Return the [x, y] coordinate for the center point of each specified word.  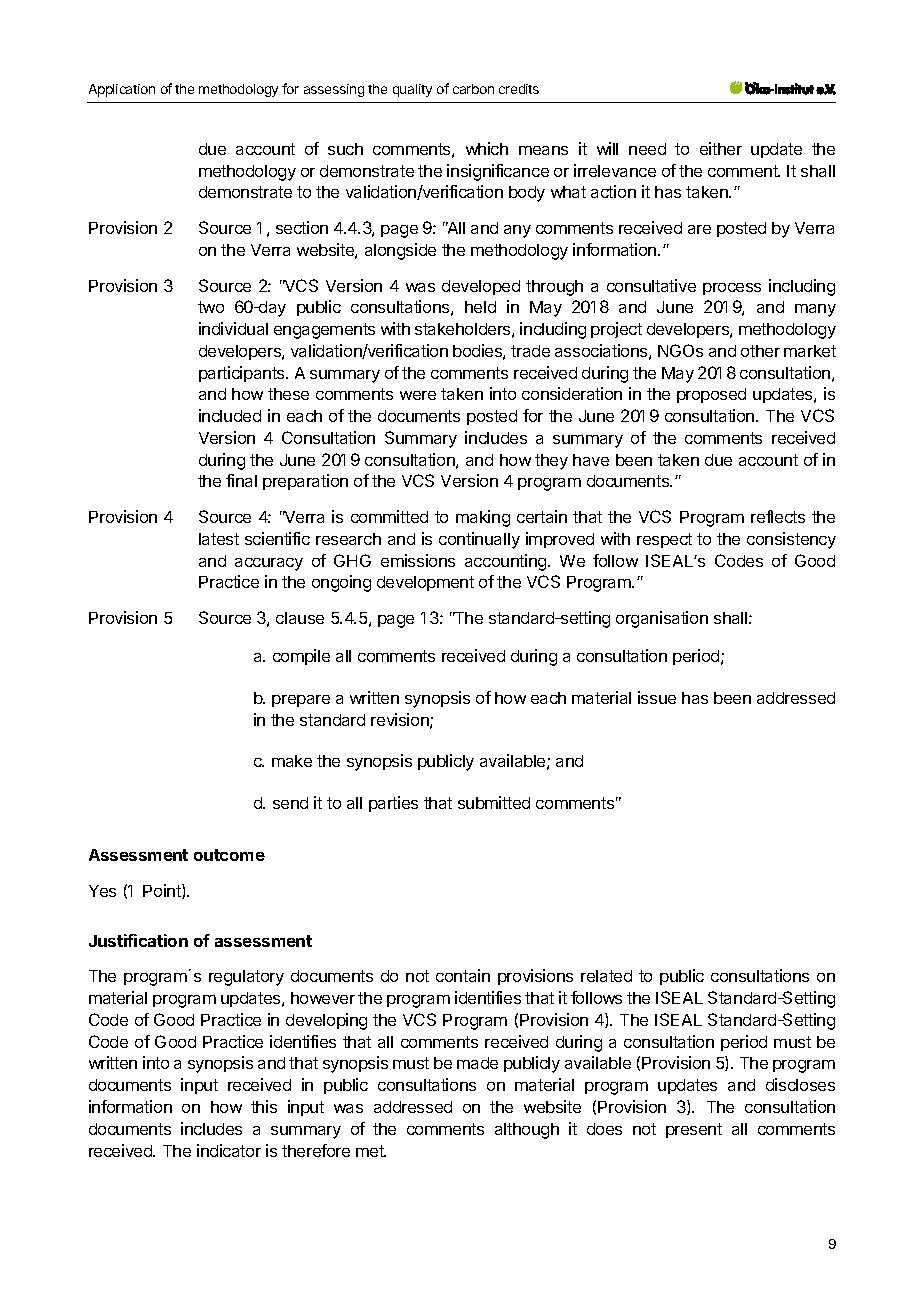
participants [243, 374]
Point [163, 891]
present [694, 1130]
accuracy [269, 564]
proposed [711, 395]
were [418, 395]
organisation [662, 619]
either [721, 148]
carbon [473, 89]
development [425, 583]
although [527, 1131]
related [606, 976]
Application [122, 90]
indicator [229, 1150]
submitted [494, 802]
